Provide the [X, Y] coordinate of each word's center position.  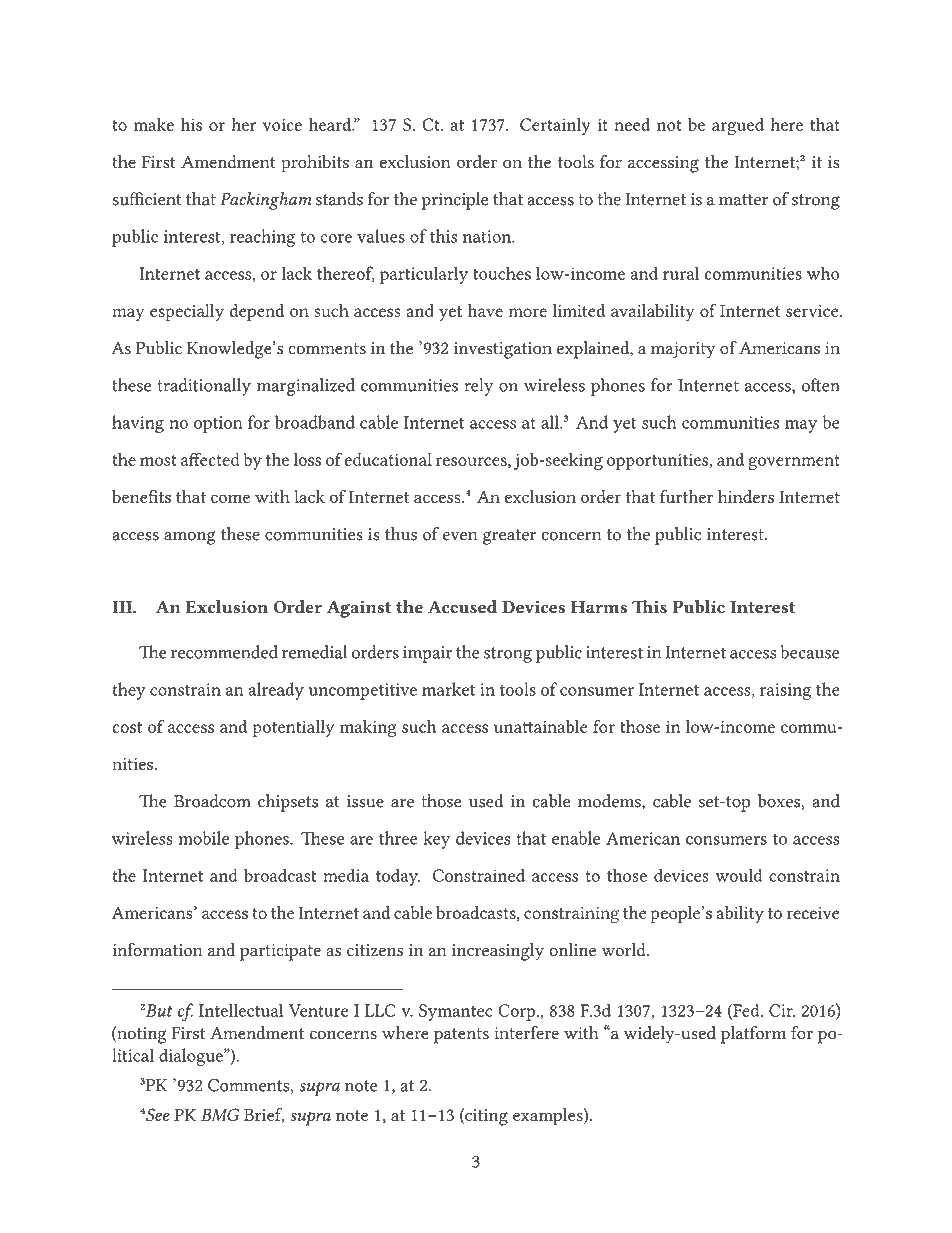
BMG [220, 1115]
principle [455, 201]
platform [753, 1035]
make [154, 124]
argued [738, 127]
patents [461, 1036]
